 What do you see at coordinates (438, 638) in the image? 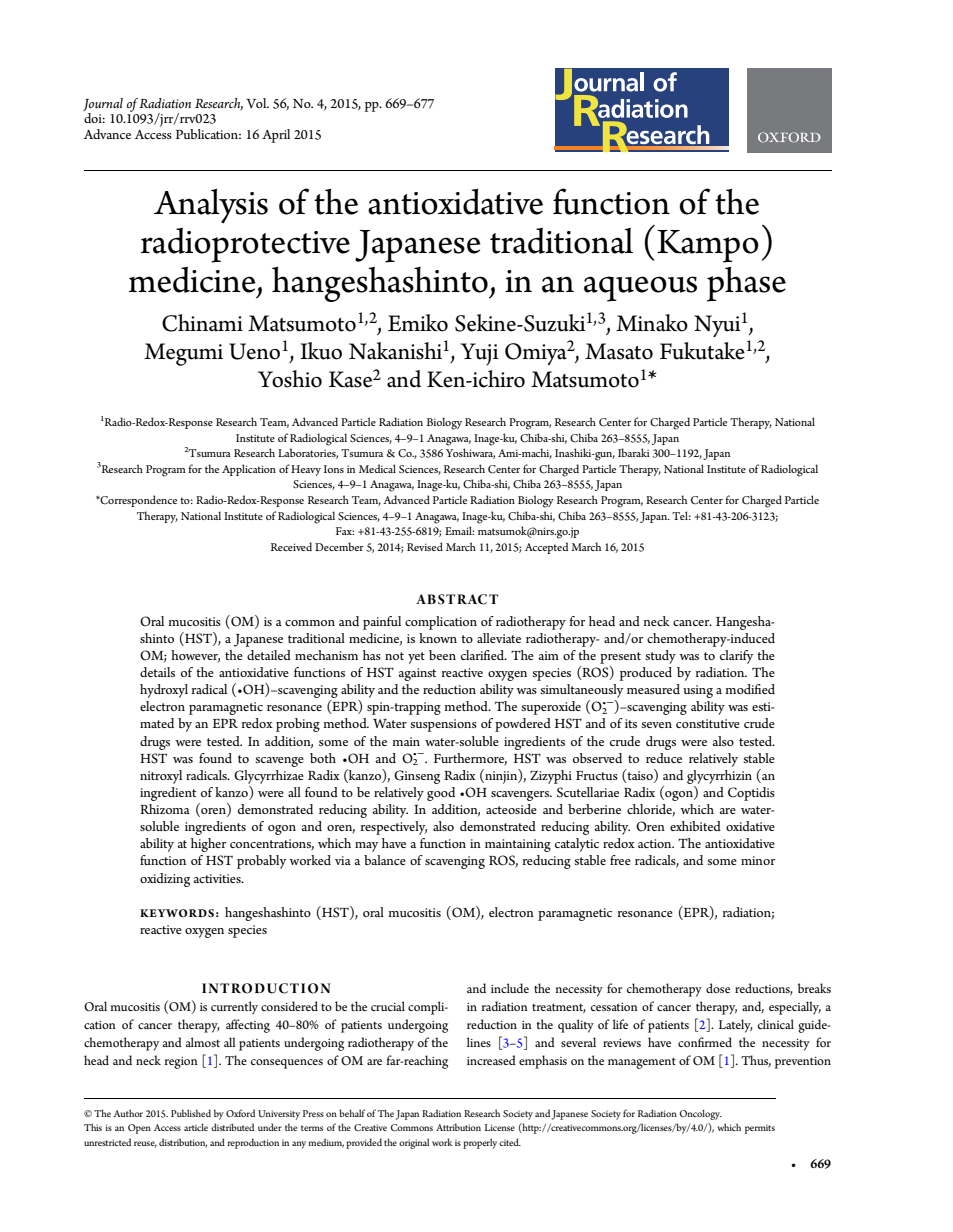
I see `known` at bounding box center [438, 638].
